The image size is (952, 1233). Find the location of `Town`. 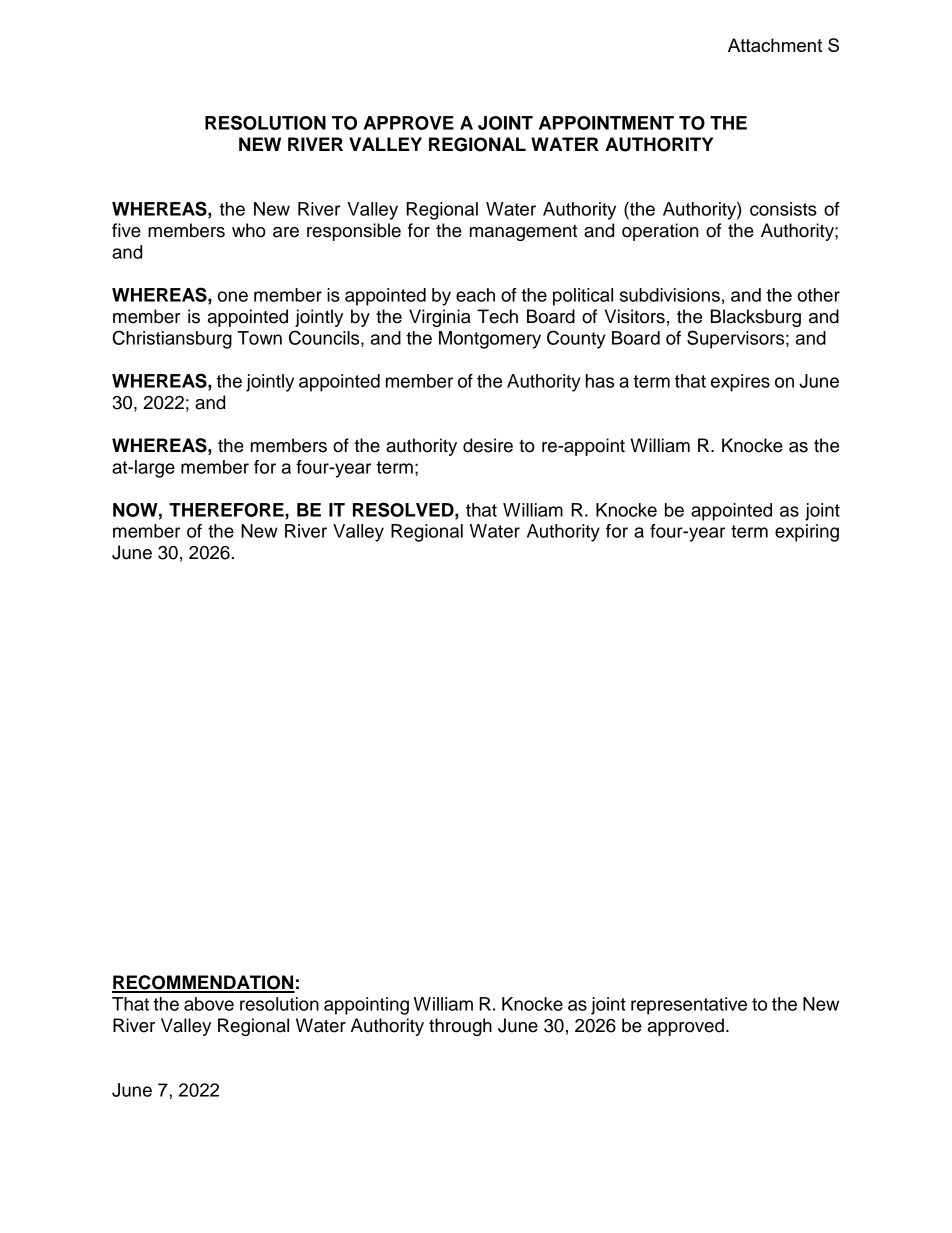

Town is located at coordinates (259, 338).
